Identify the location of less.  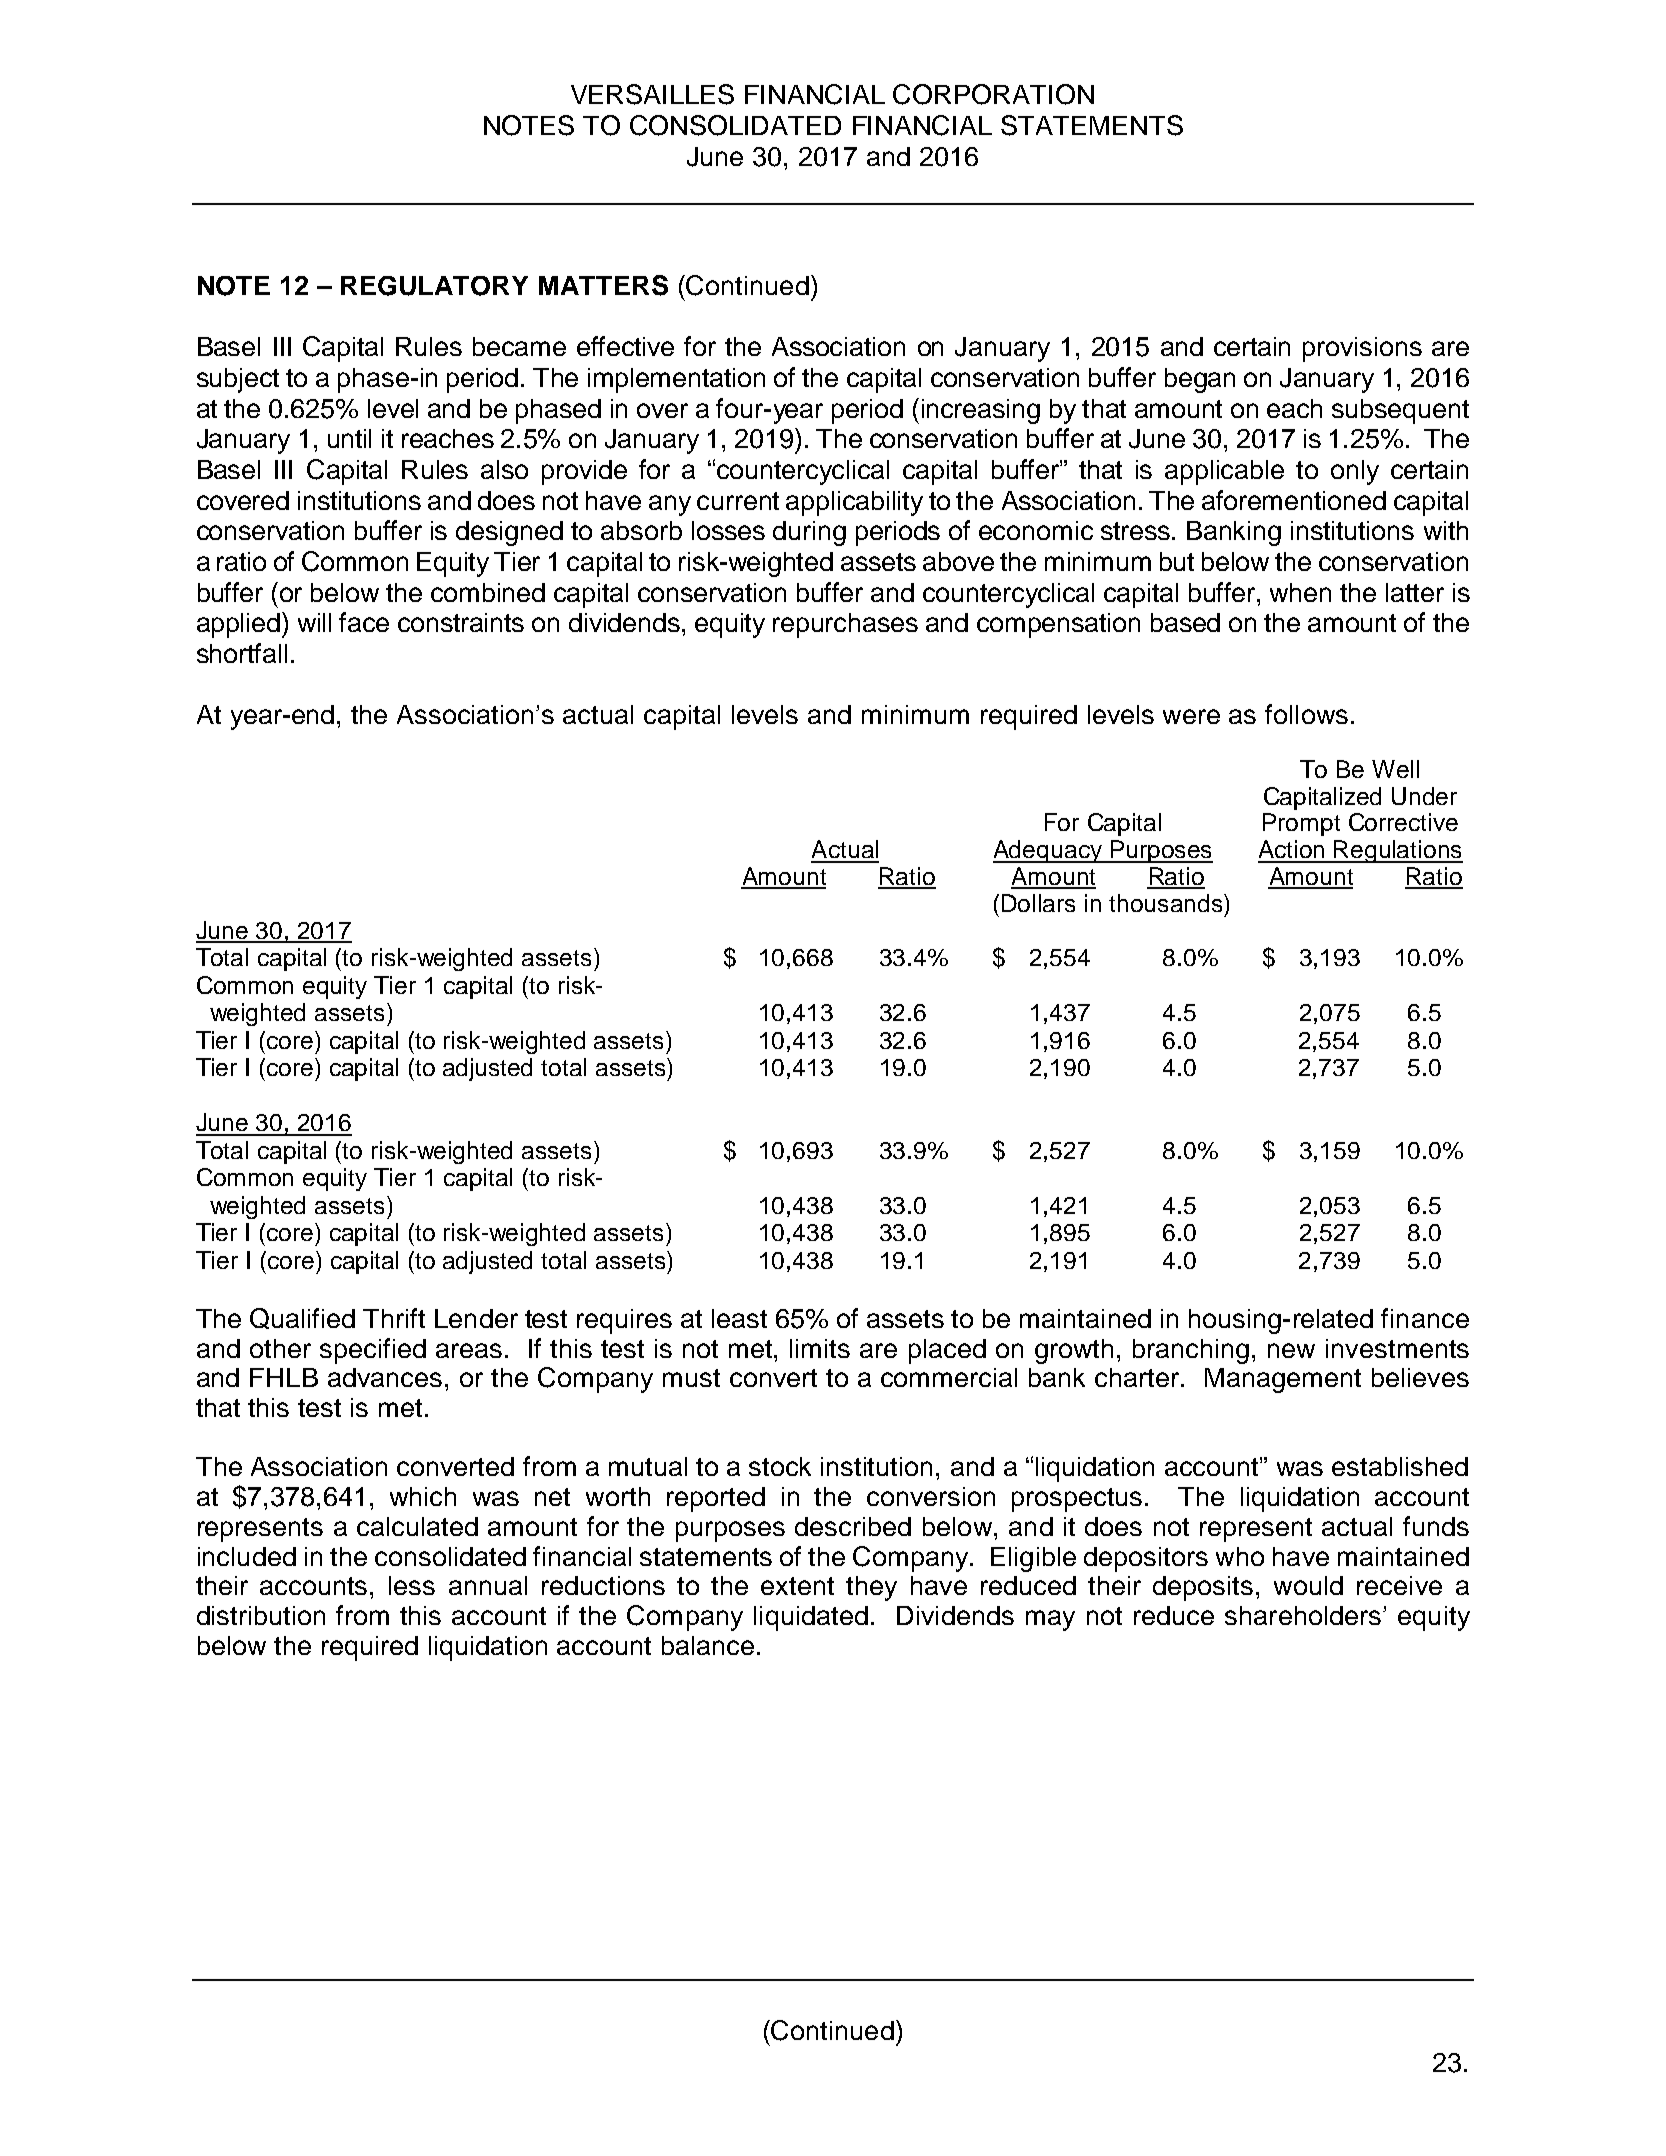
(412, 1585).
